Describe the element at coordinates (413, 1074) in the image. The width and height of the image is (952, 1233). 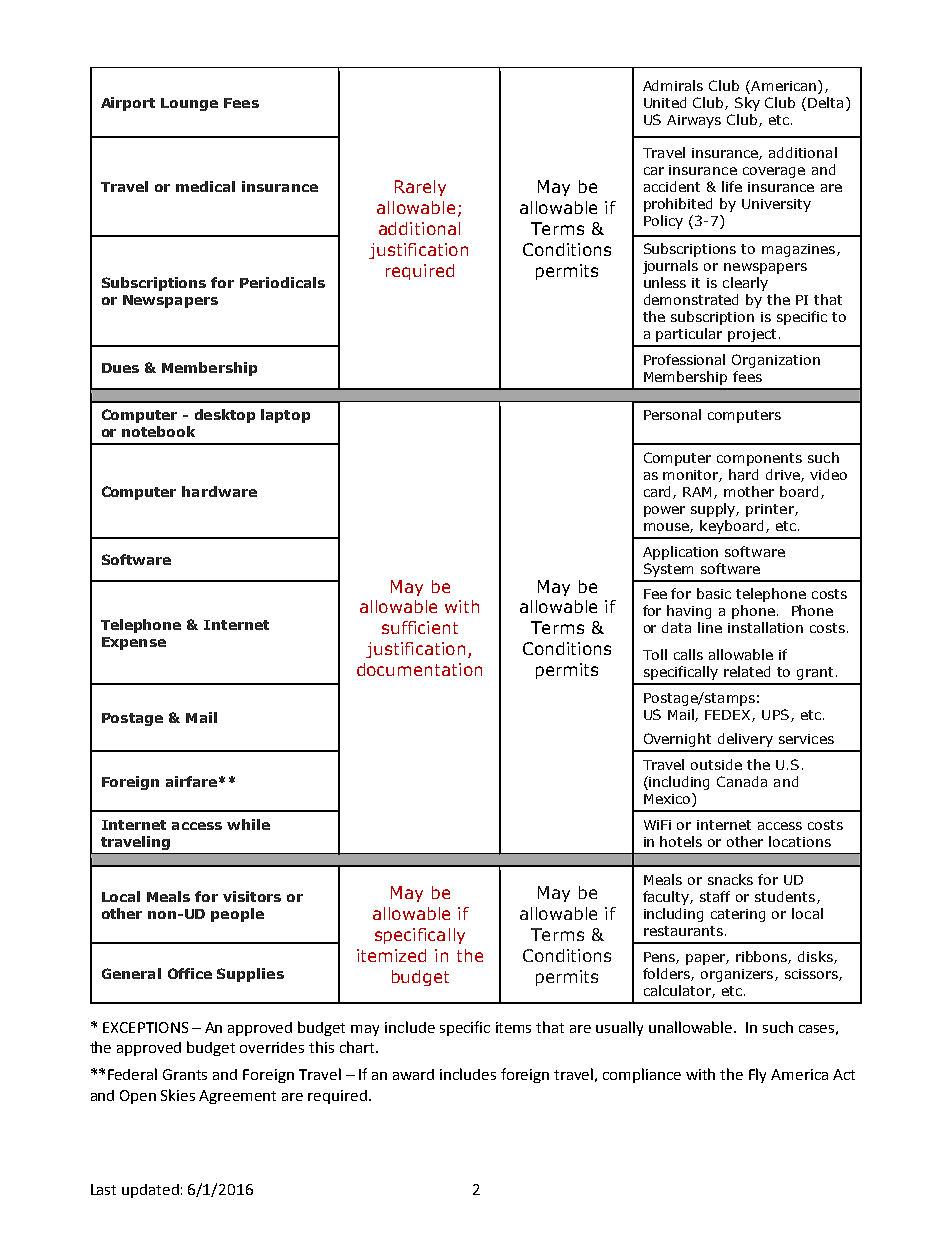
I see `award` at that location.
